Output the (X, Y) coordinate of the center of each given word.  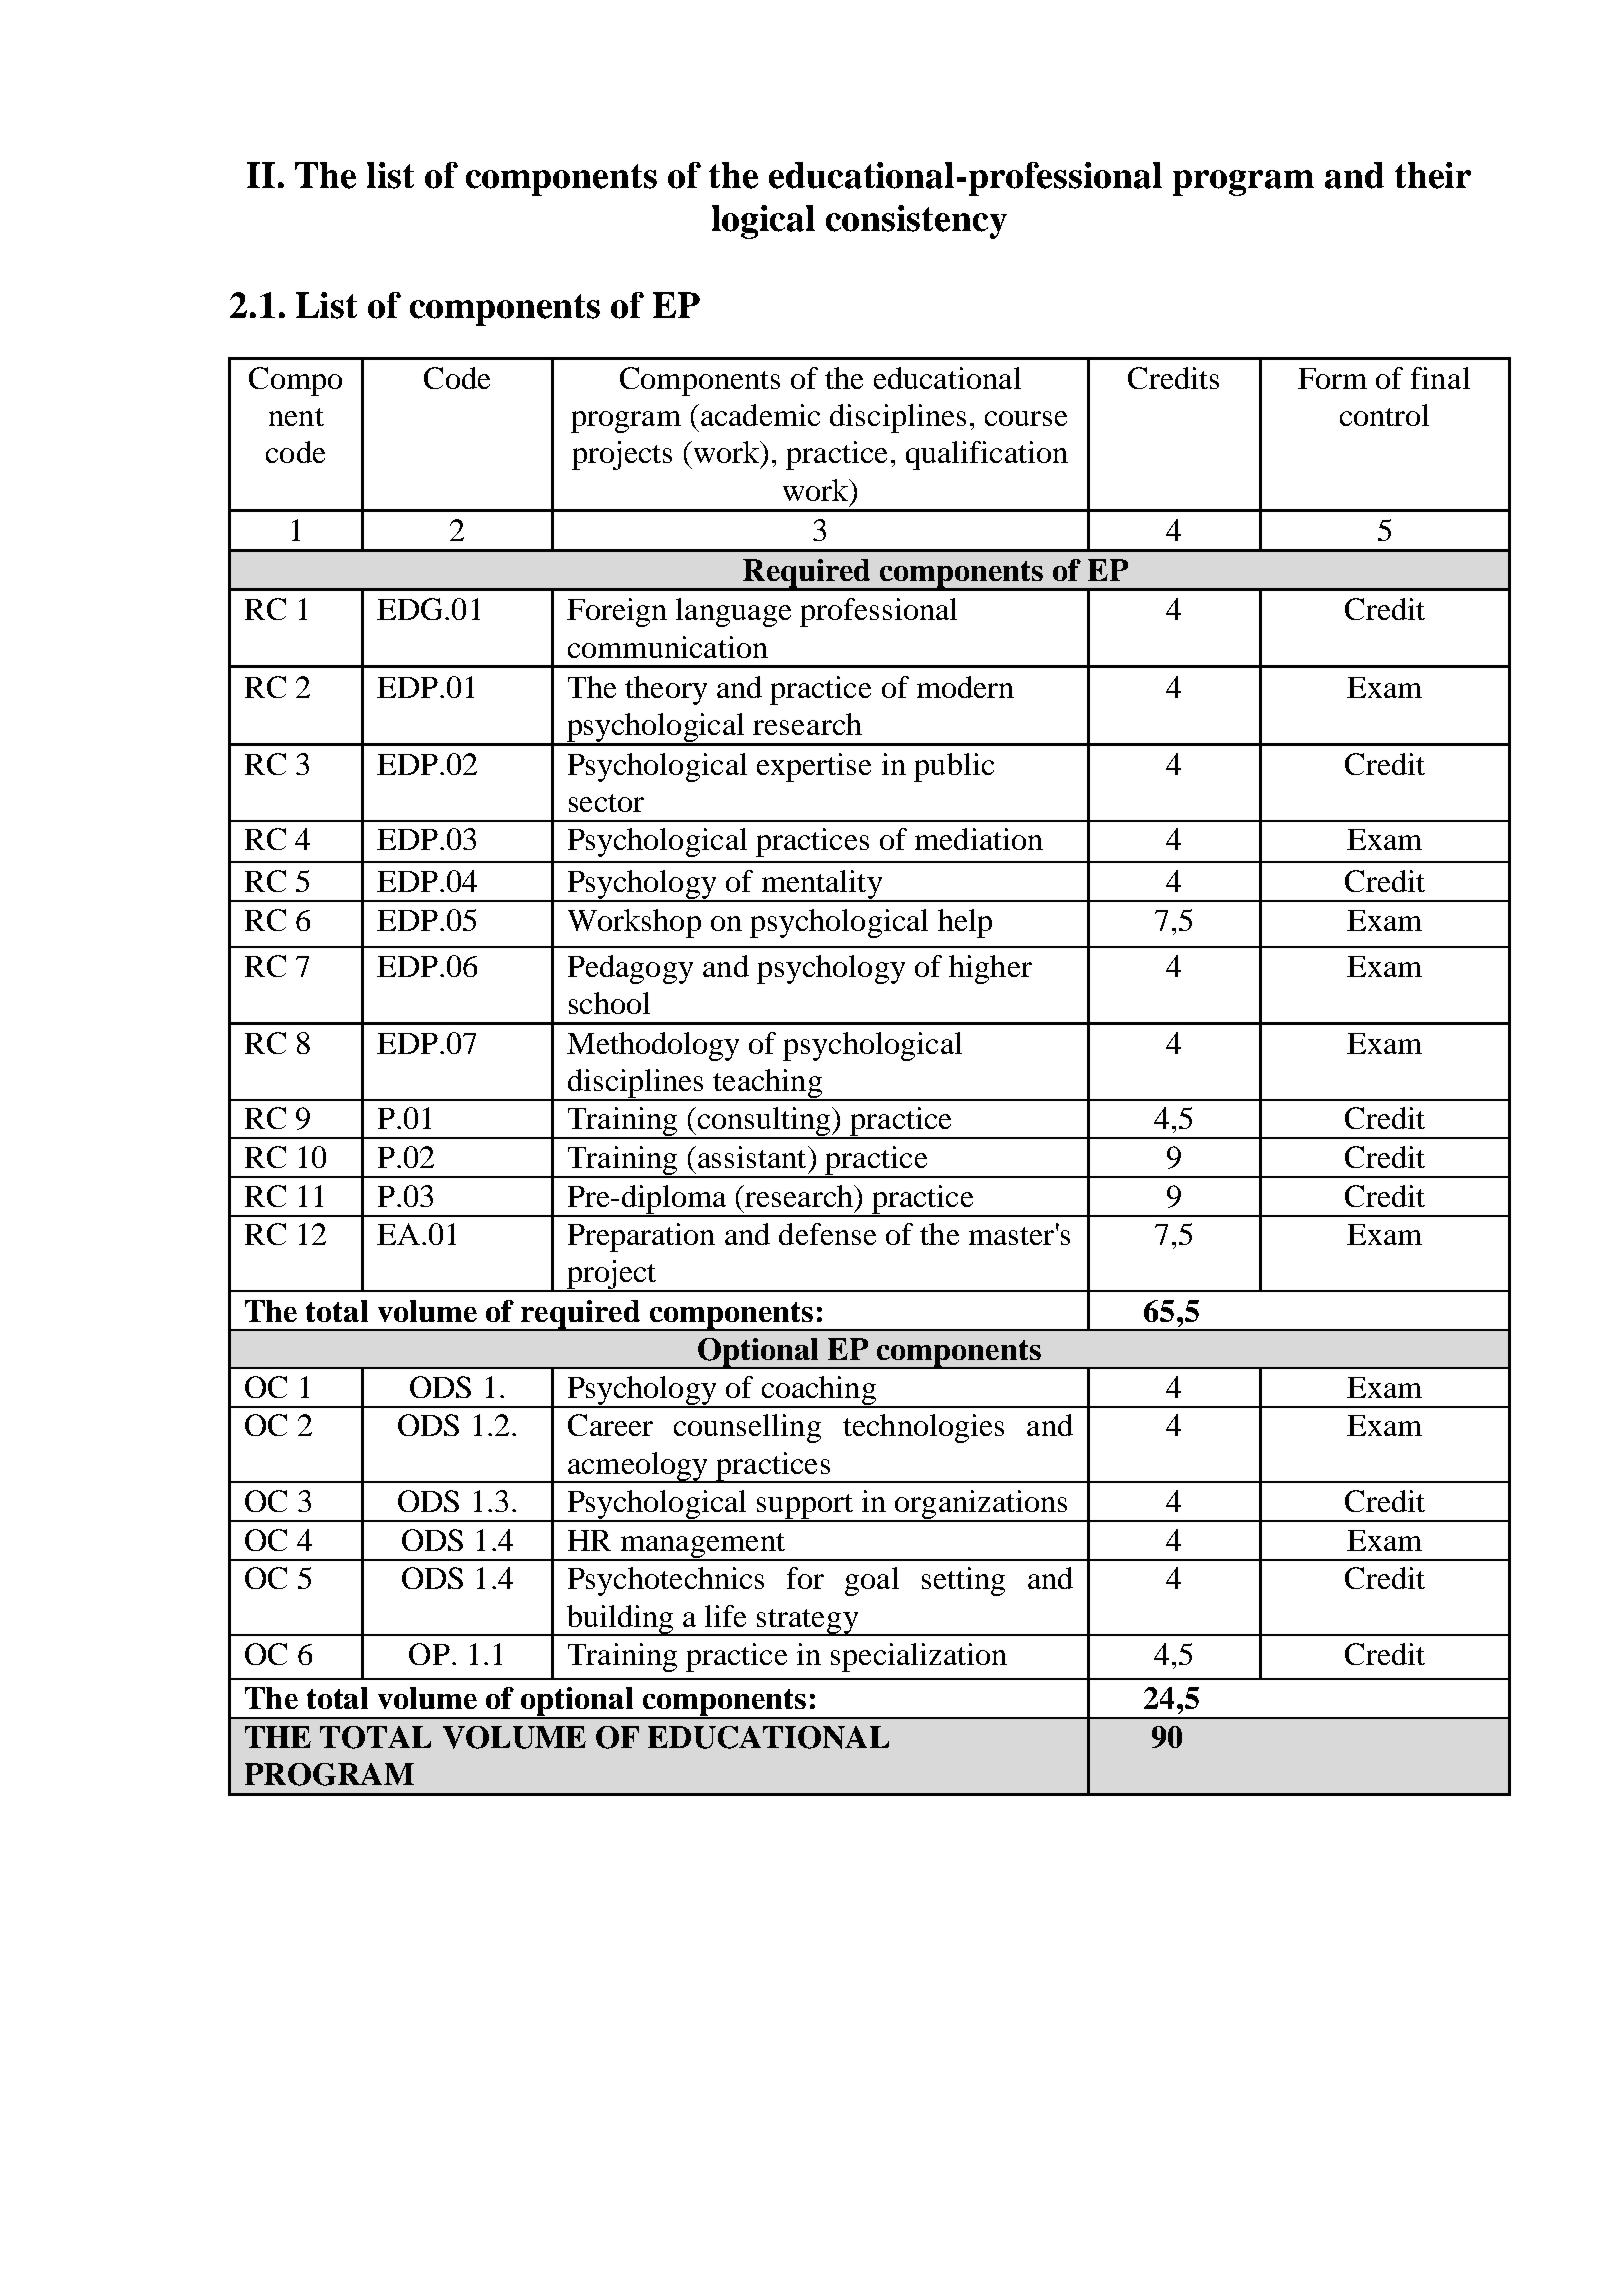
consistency (916, 222)
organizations (981, 1506)
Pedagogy (630, 969)
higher (990, 969)
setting (963, 1581)
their (1433, 175)
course (1026, 418)
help (965, 923)
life (725, 1616)
